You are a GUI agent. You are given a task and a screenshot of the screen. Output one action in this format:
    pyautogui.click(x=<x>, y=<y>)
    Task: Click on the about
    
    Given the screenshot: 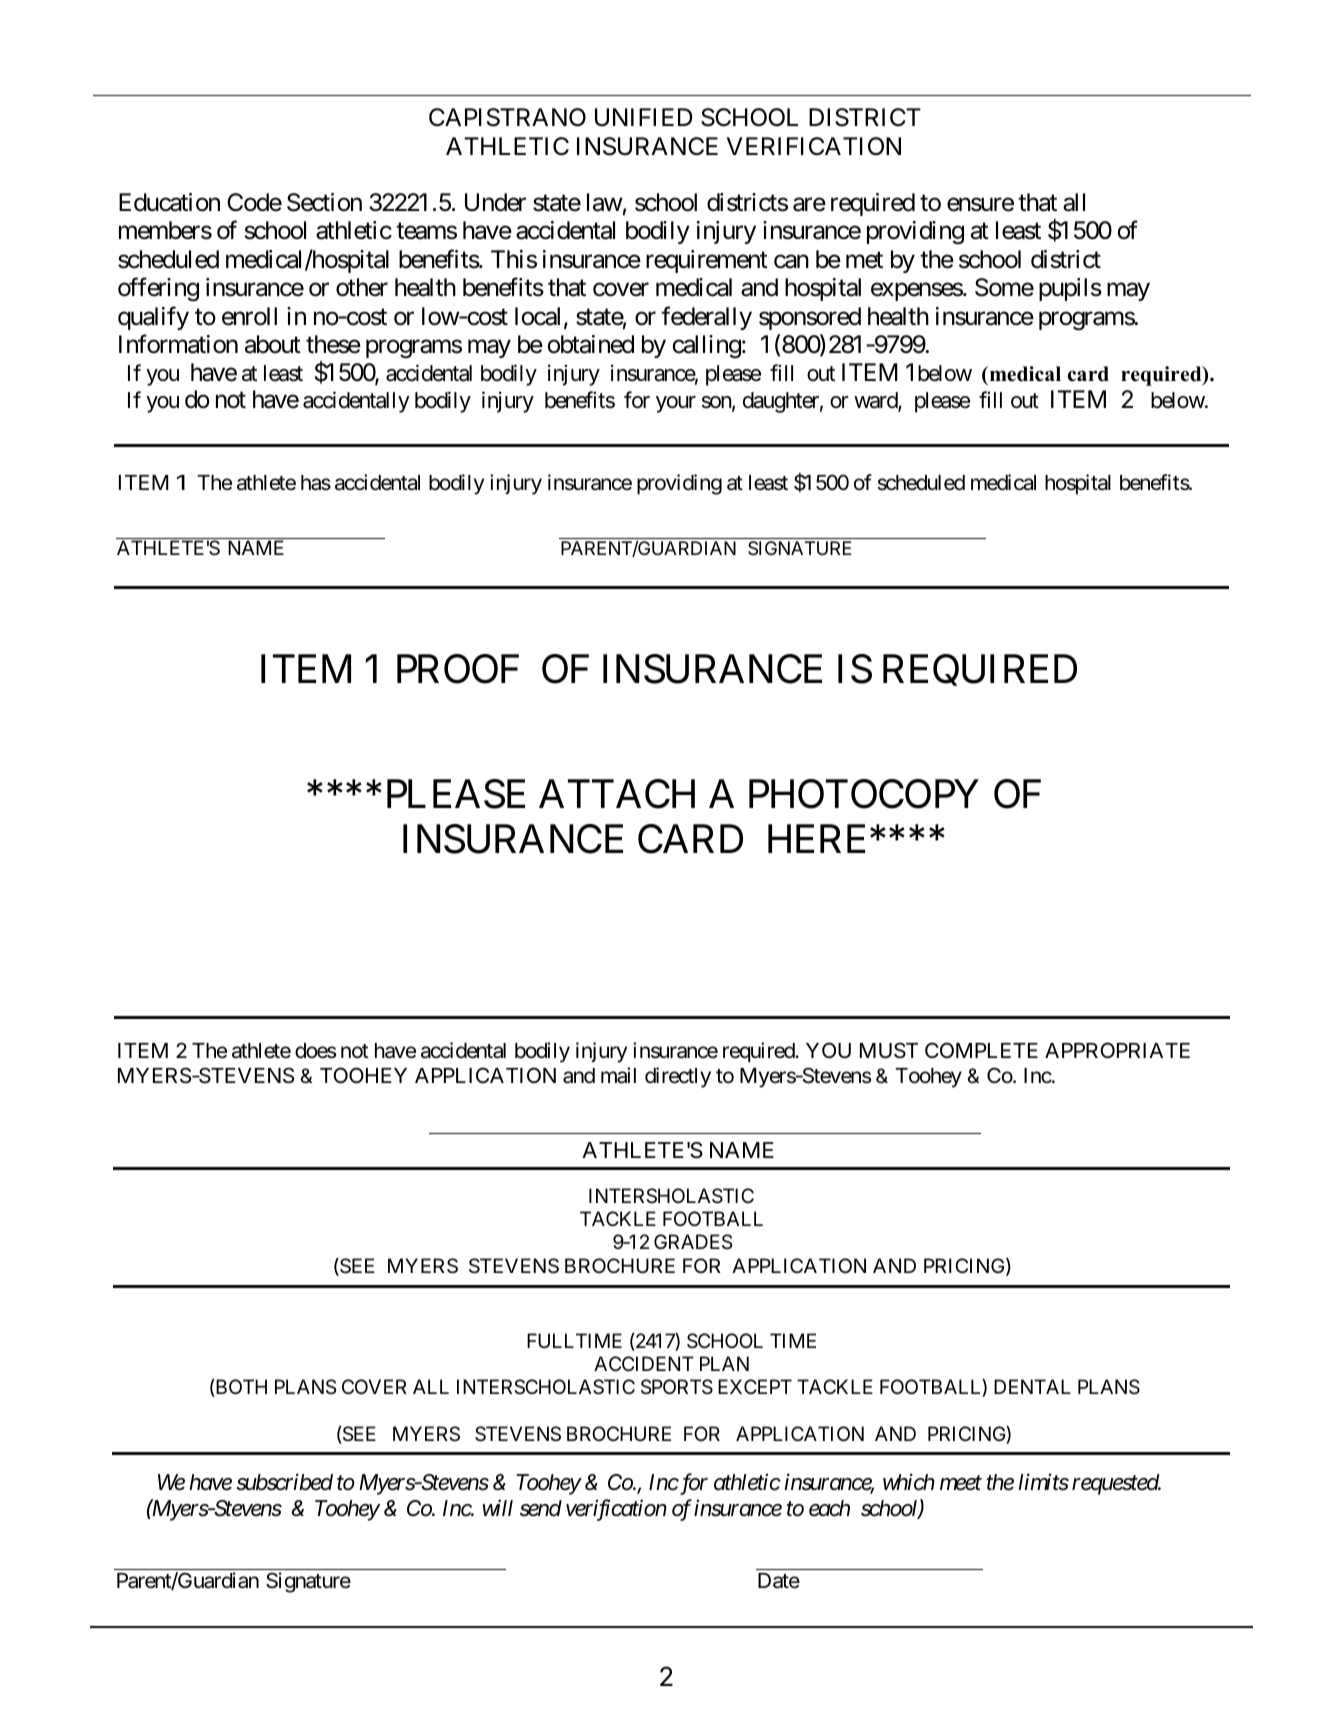 What is the action you would take?
    pyautogui.click(x=273, y=344)
